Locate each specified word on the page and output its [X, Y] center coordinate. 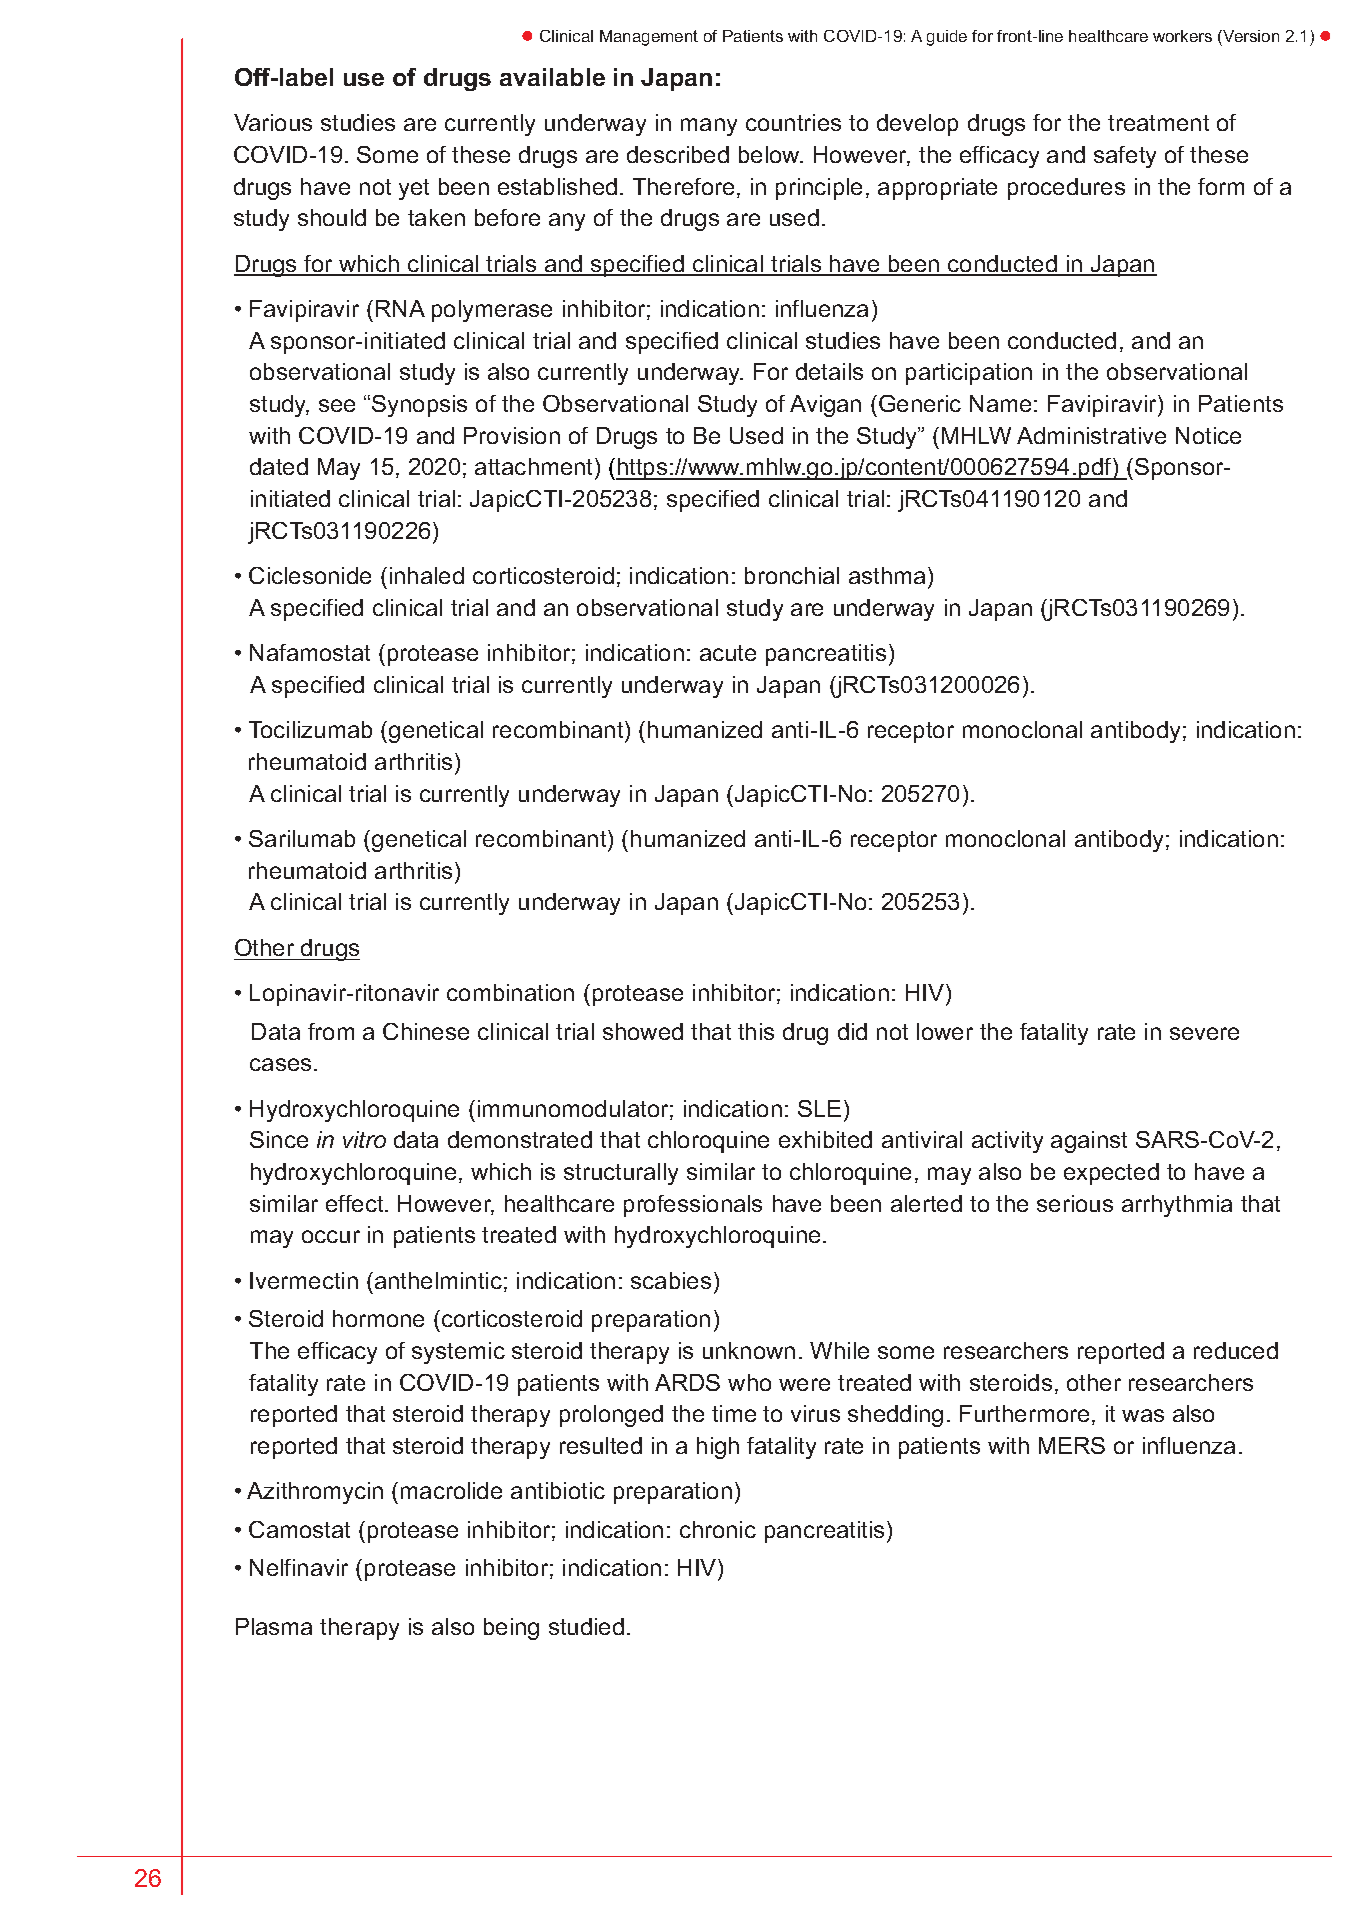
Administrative [1091, 435]
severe [1204, 1033]
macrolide [451, 1490]
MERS [1072, 1445]
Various [273, 122]
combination [510, 992]
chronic [718, 1529]
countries [793, 122]
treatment [1158, 123]
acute [728, 653]
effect [356, 1203]
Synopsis [419, 406]
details [829, 371]
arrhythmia [1177, 1206]
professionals [693, 1206]
